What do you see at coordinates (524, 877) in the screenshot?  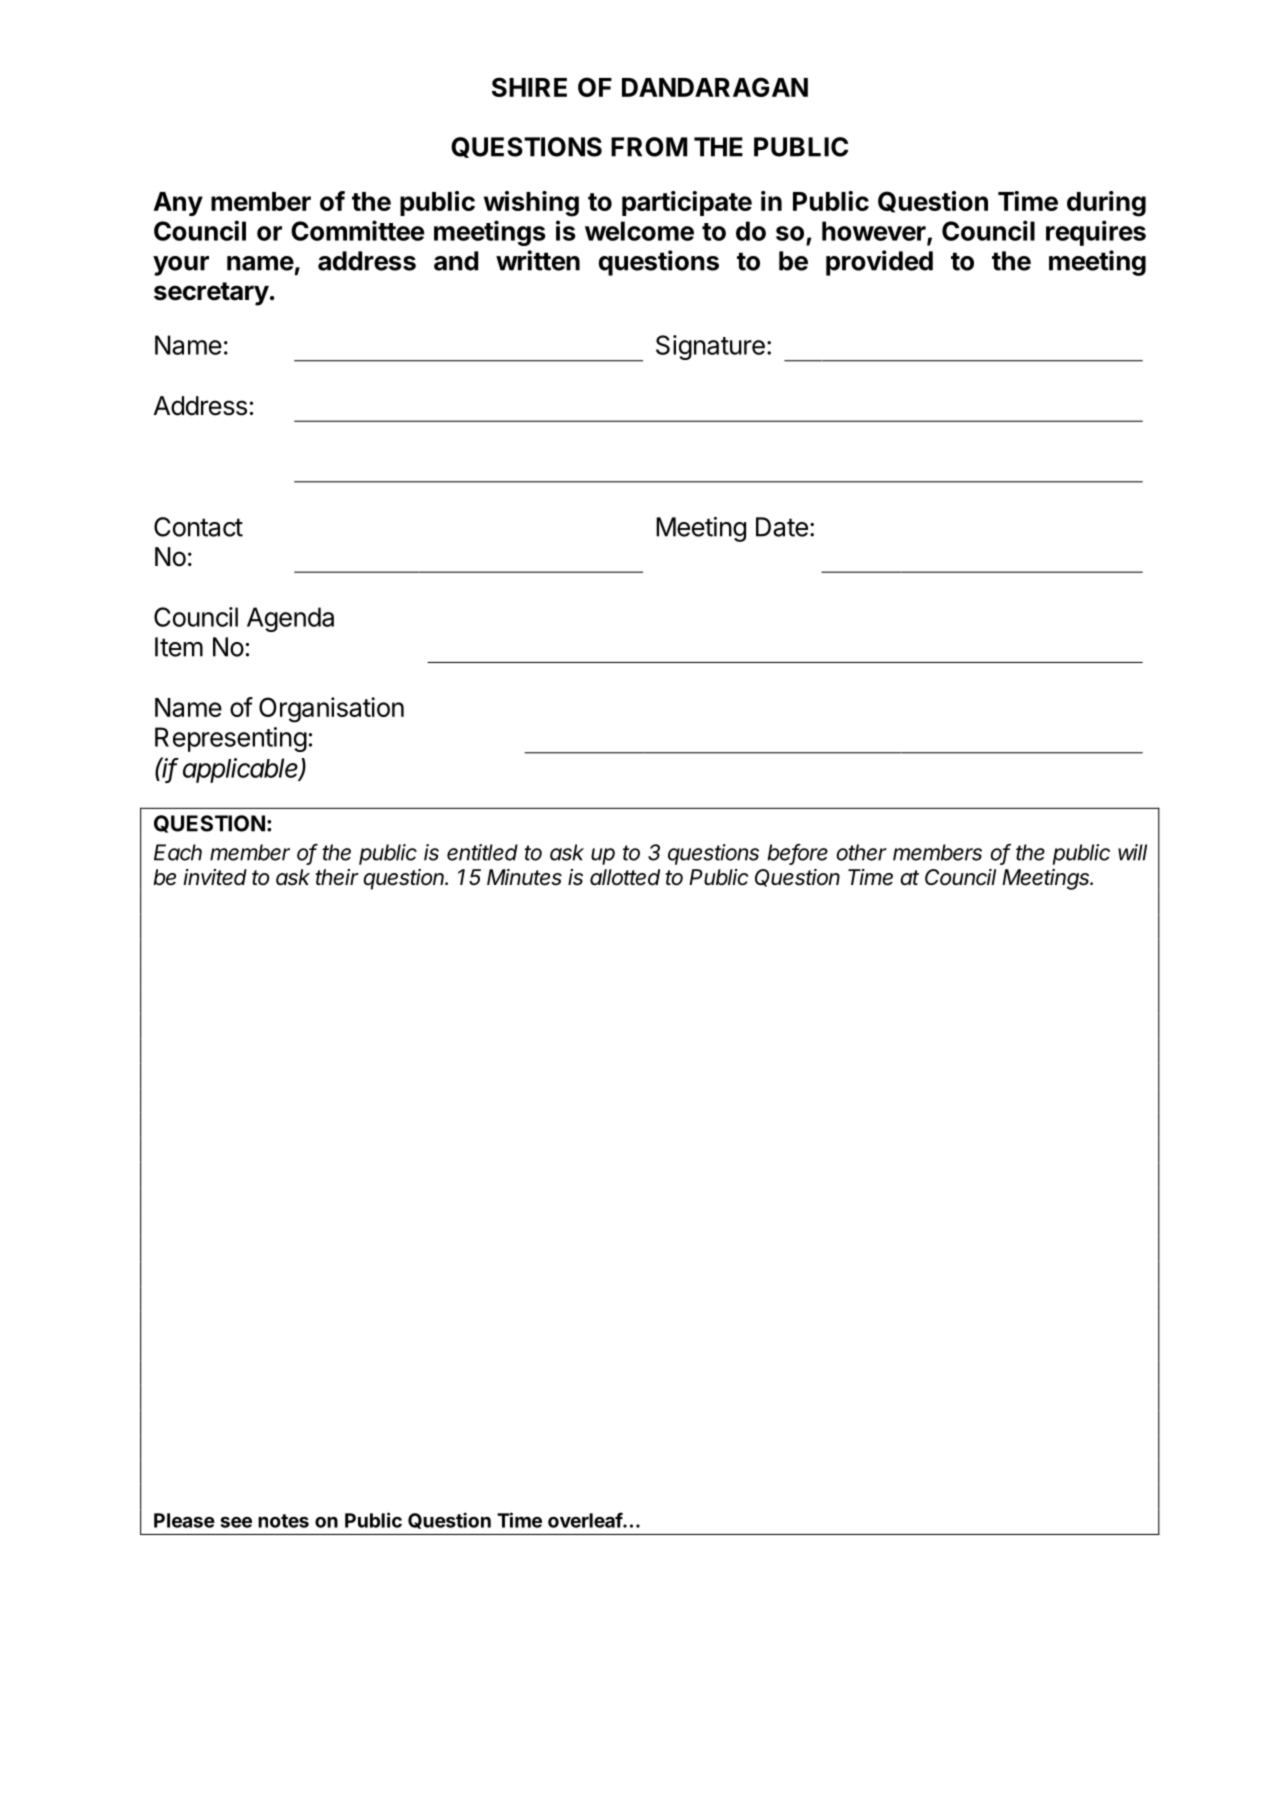 I see `Minutes` at bounding box center [524, 877].
